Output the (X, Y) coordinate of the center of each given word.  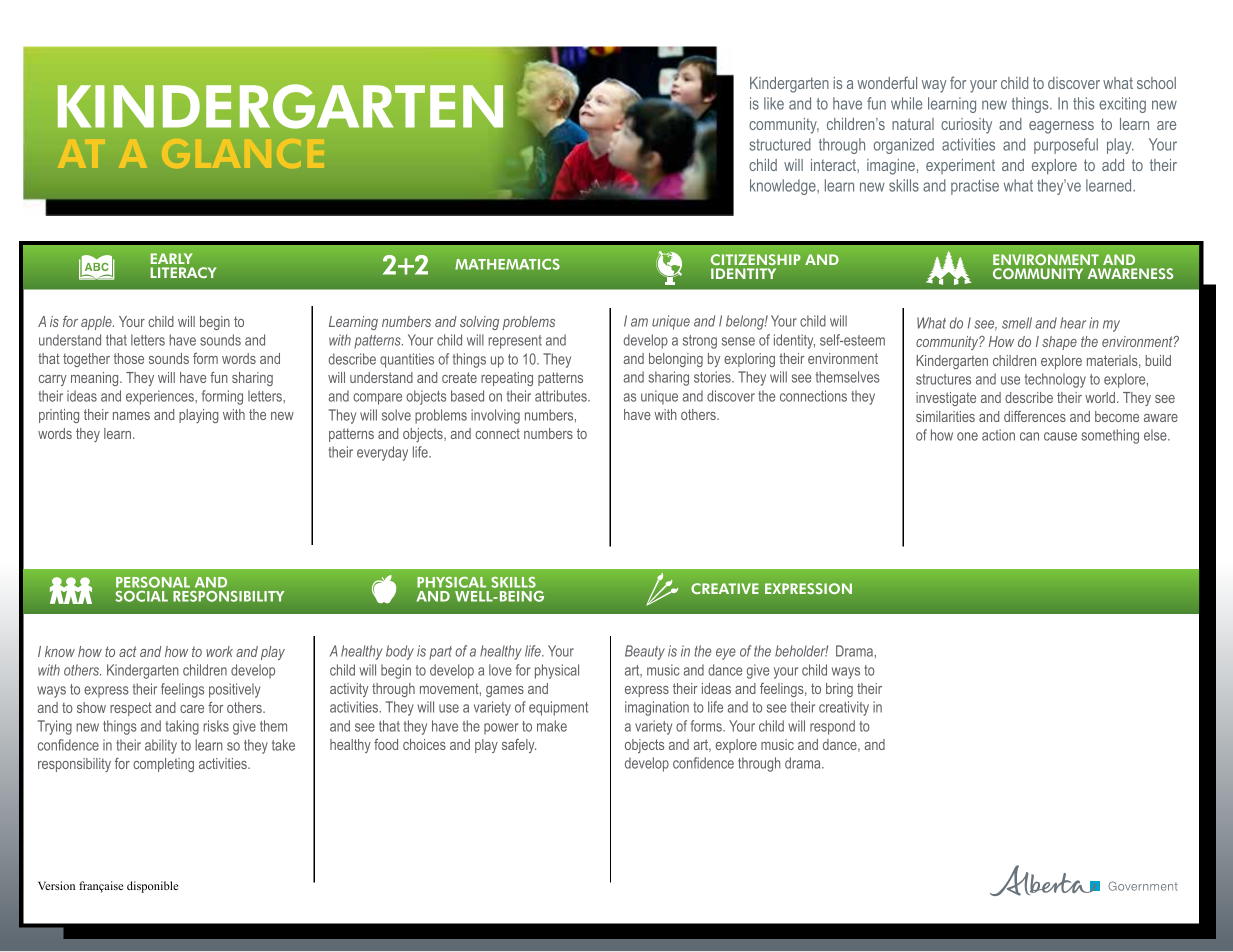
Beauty (645, 652)
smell (1017, 323)
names (131, 416)
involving (495, 416)
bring (839, 690)
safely (519, 746)
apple (97, 323)
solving (479, 323)
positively (235, 690)
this (1083, 103)
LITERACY (183, 272)
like (774, 103)
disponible (152, 887)
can (1029, 436)
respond (832, 727)
